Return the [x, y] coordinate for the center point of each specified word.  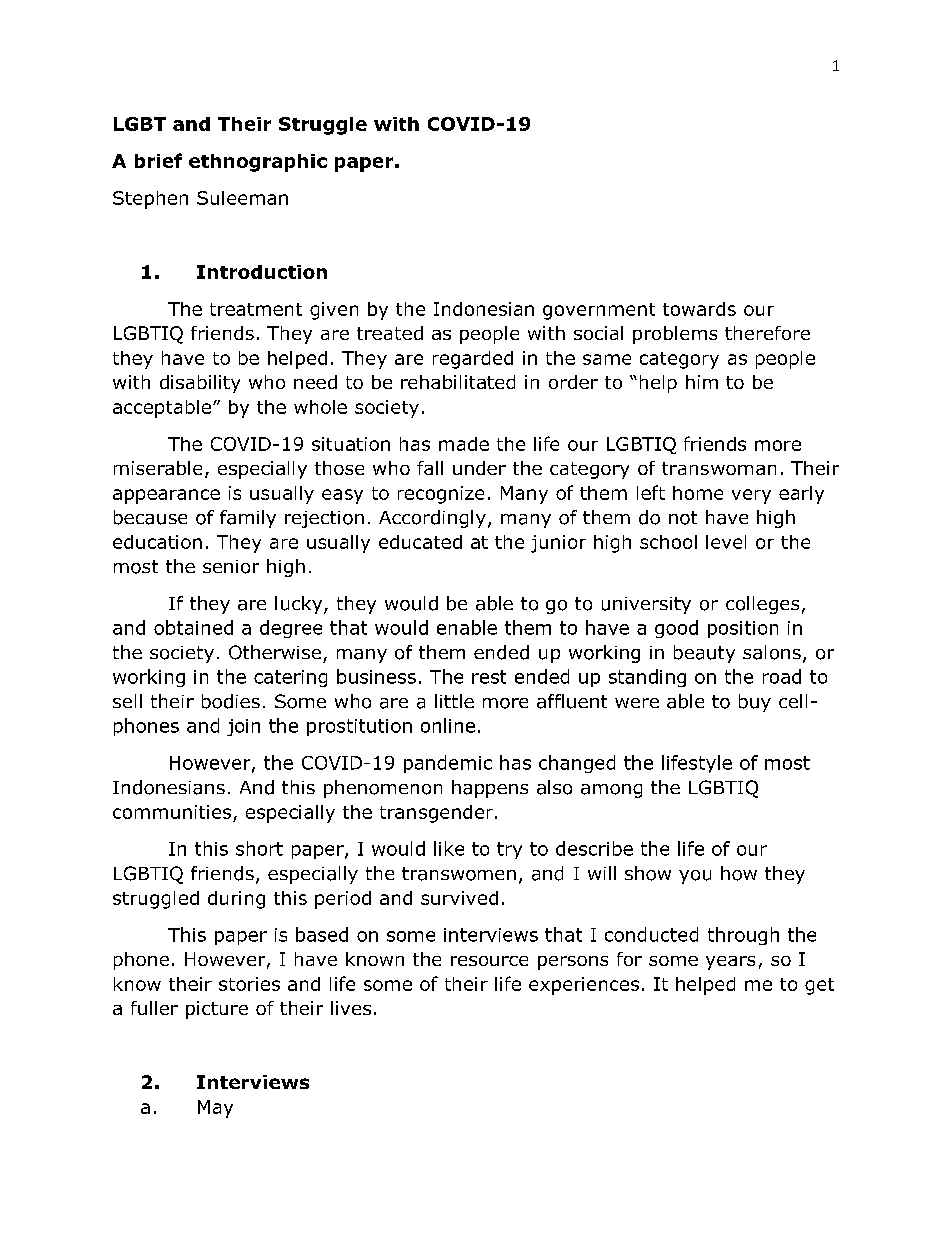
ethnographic [258, 163]
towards [699, 309]
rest [489, 677]
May [215, 1109]
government [599, 311]
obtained [193, 627]
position [743, 629]
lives [351, 1008]
